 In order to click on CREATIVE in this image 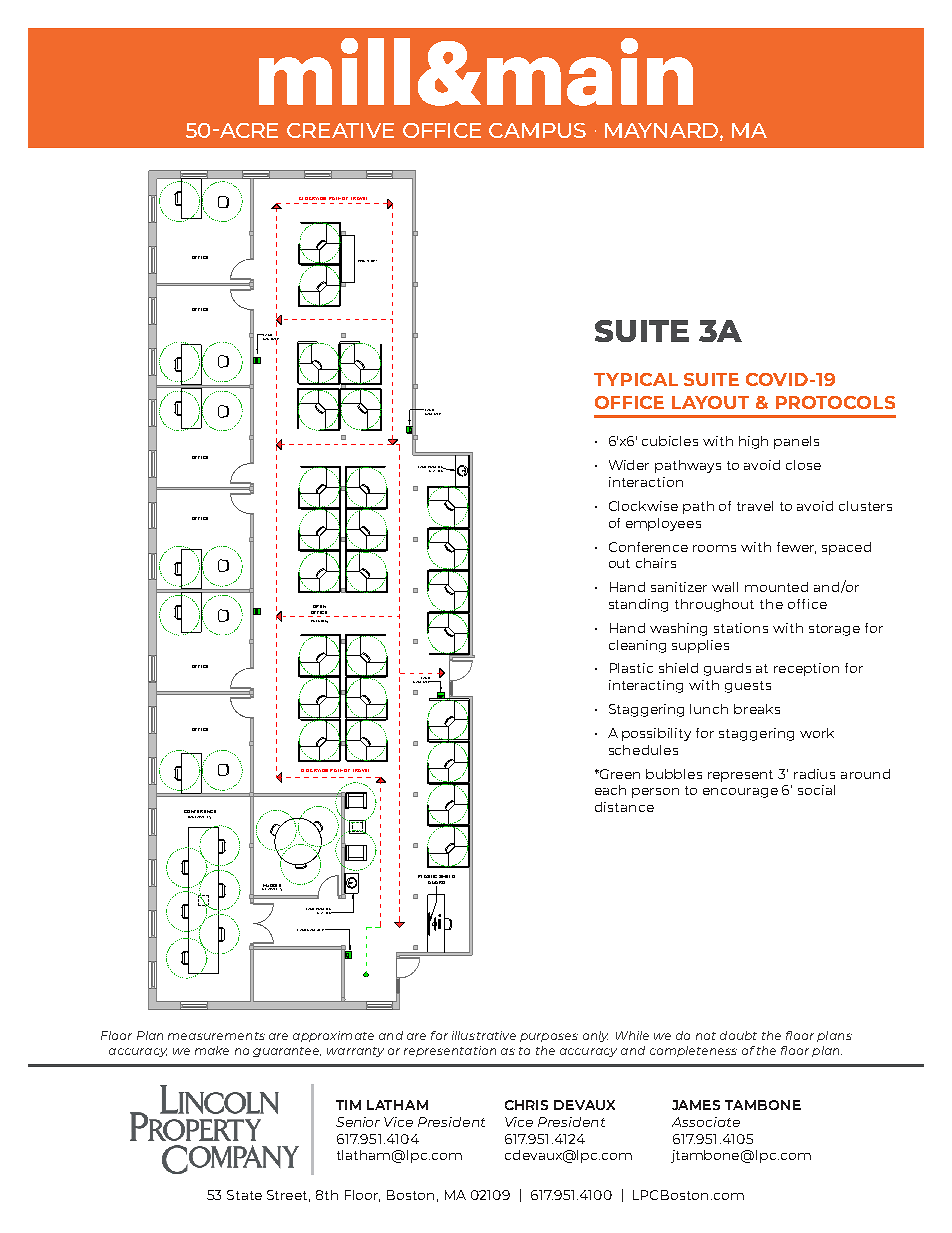, I will do `click(340, 130)`.
